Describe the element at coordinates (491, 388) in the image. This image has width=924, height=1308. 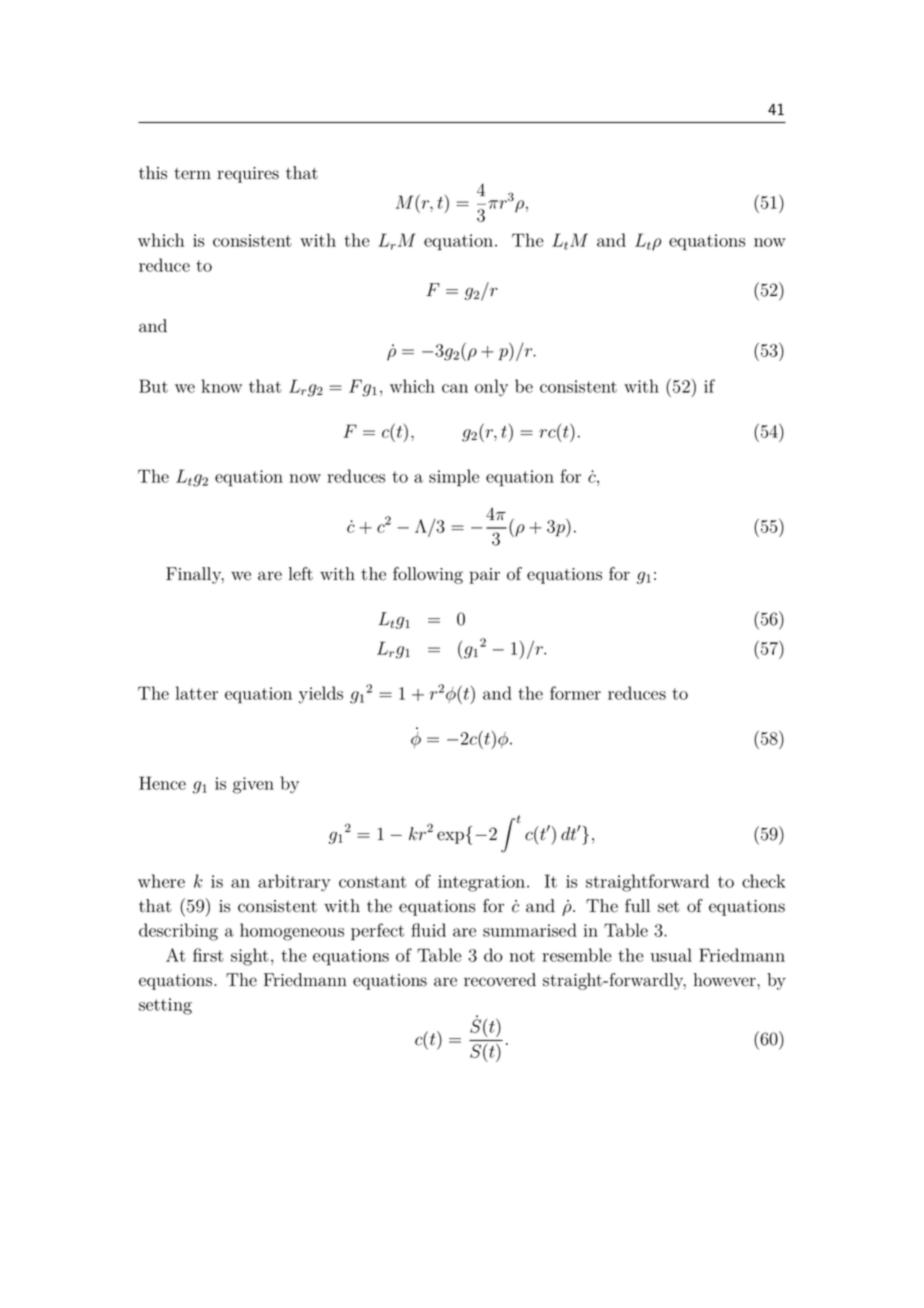
I see `only` at that location.
